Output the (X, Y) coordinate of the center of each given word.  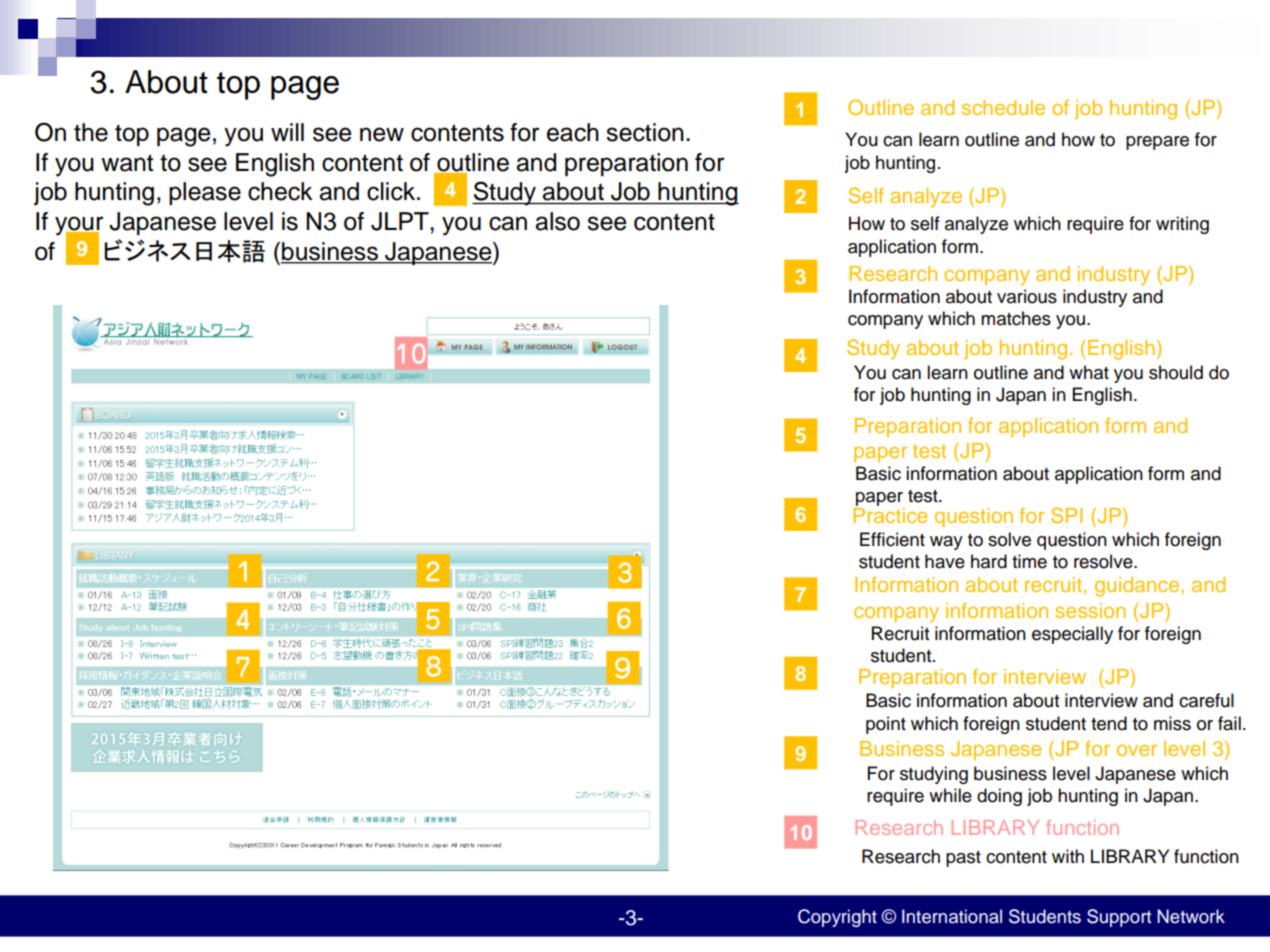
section (645, 132)
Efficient (892, 539)
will (287, 132)
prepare (1157, 143)
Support (1119, 918)
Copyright (837, 918)
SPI (1066, 515)
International (952, 916)
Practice (890, 515)
